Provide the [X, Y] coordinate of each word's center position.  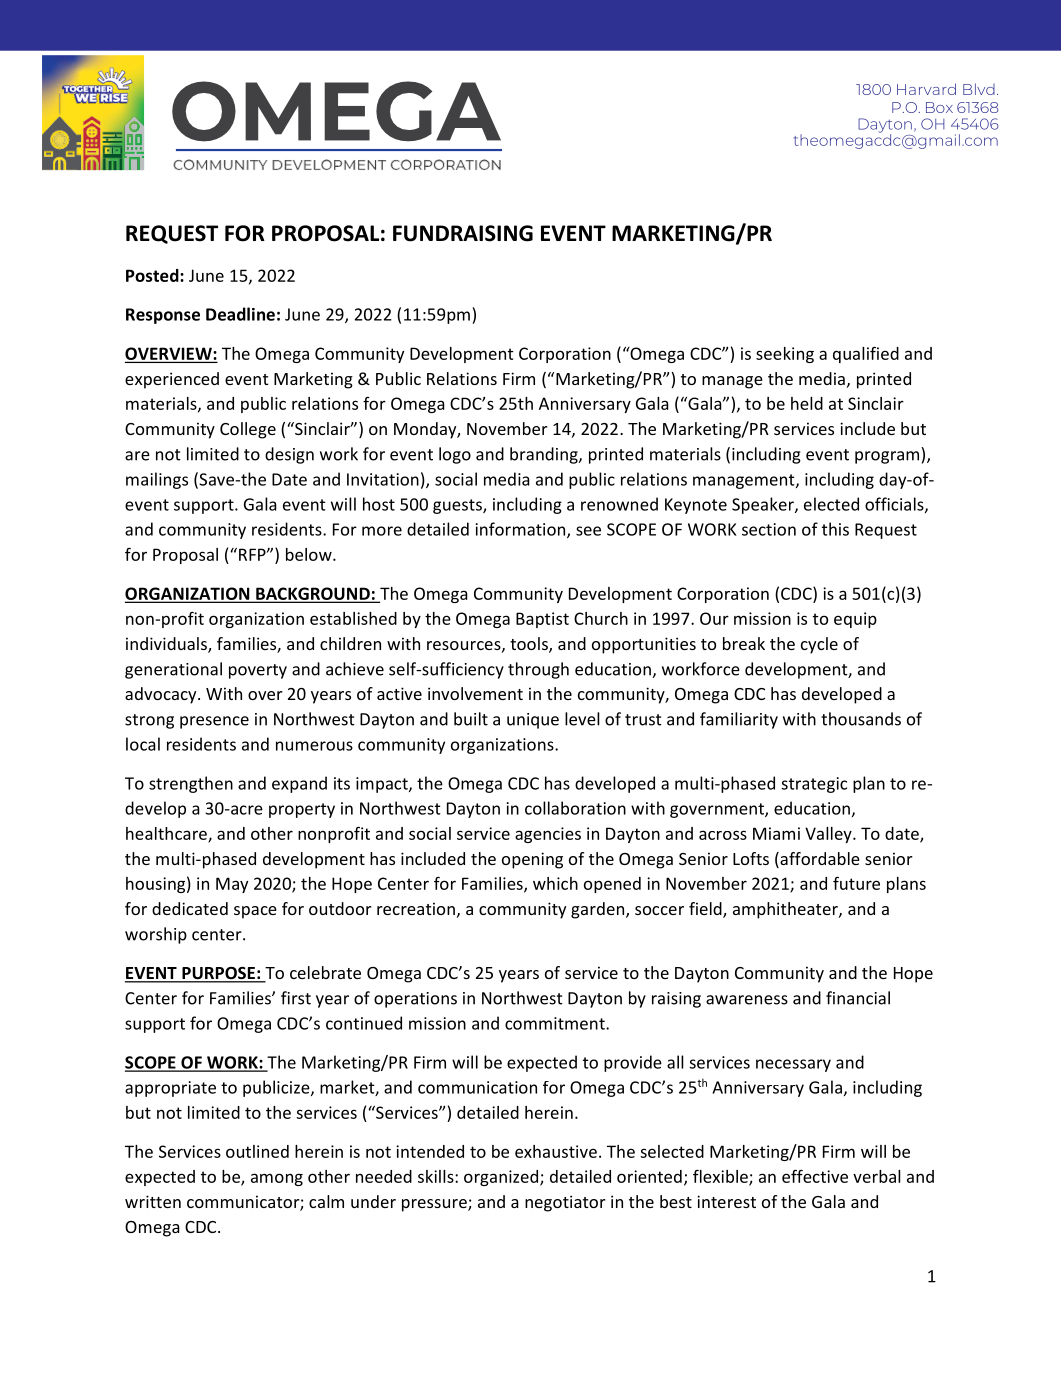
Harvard [926, 89]
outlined [257, 1151]
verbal [877, 1176]
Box [939, 107]
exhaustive [556, 1151]
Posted [153, 275]
